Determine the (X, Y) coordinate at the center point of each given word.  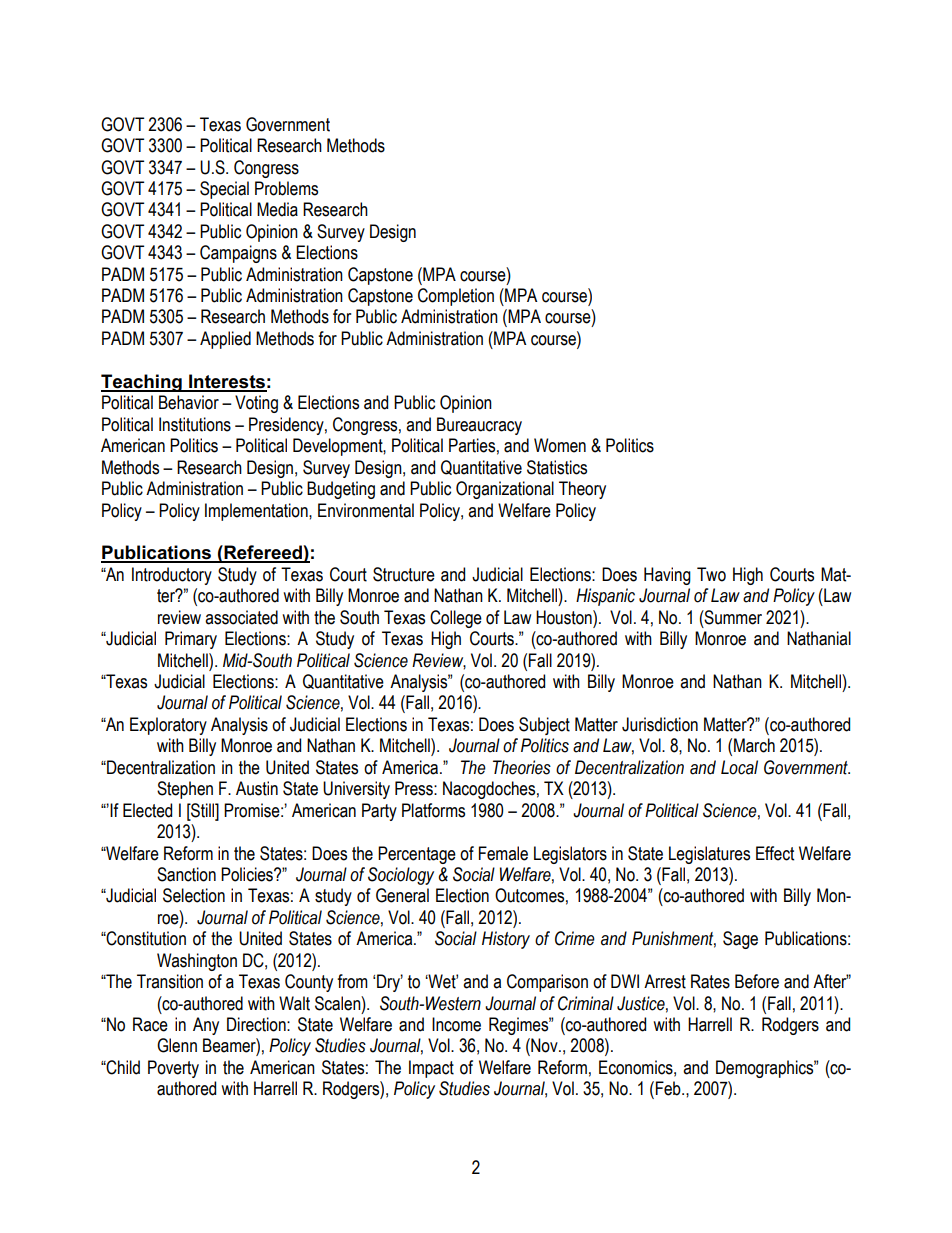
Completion (456, 297)
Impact (431, 1069)
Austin (257, 788)
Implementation (257, 512)
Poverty (173, 1069)
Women (560, 445)
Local (739, 767)
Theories (522, 767)
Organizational (505, 490)
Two (711, 574)
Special (224, 190)
